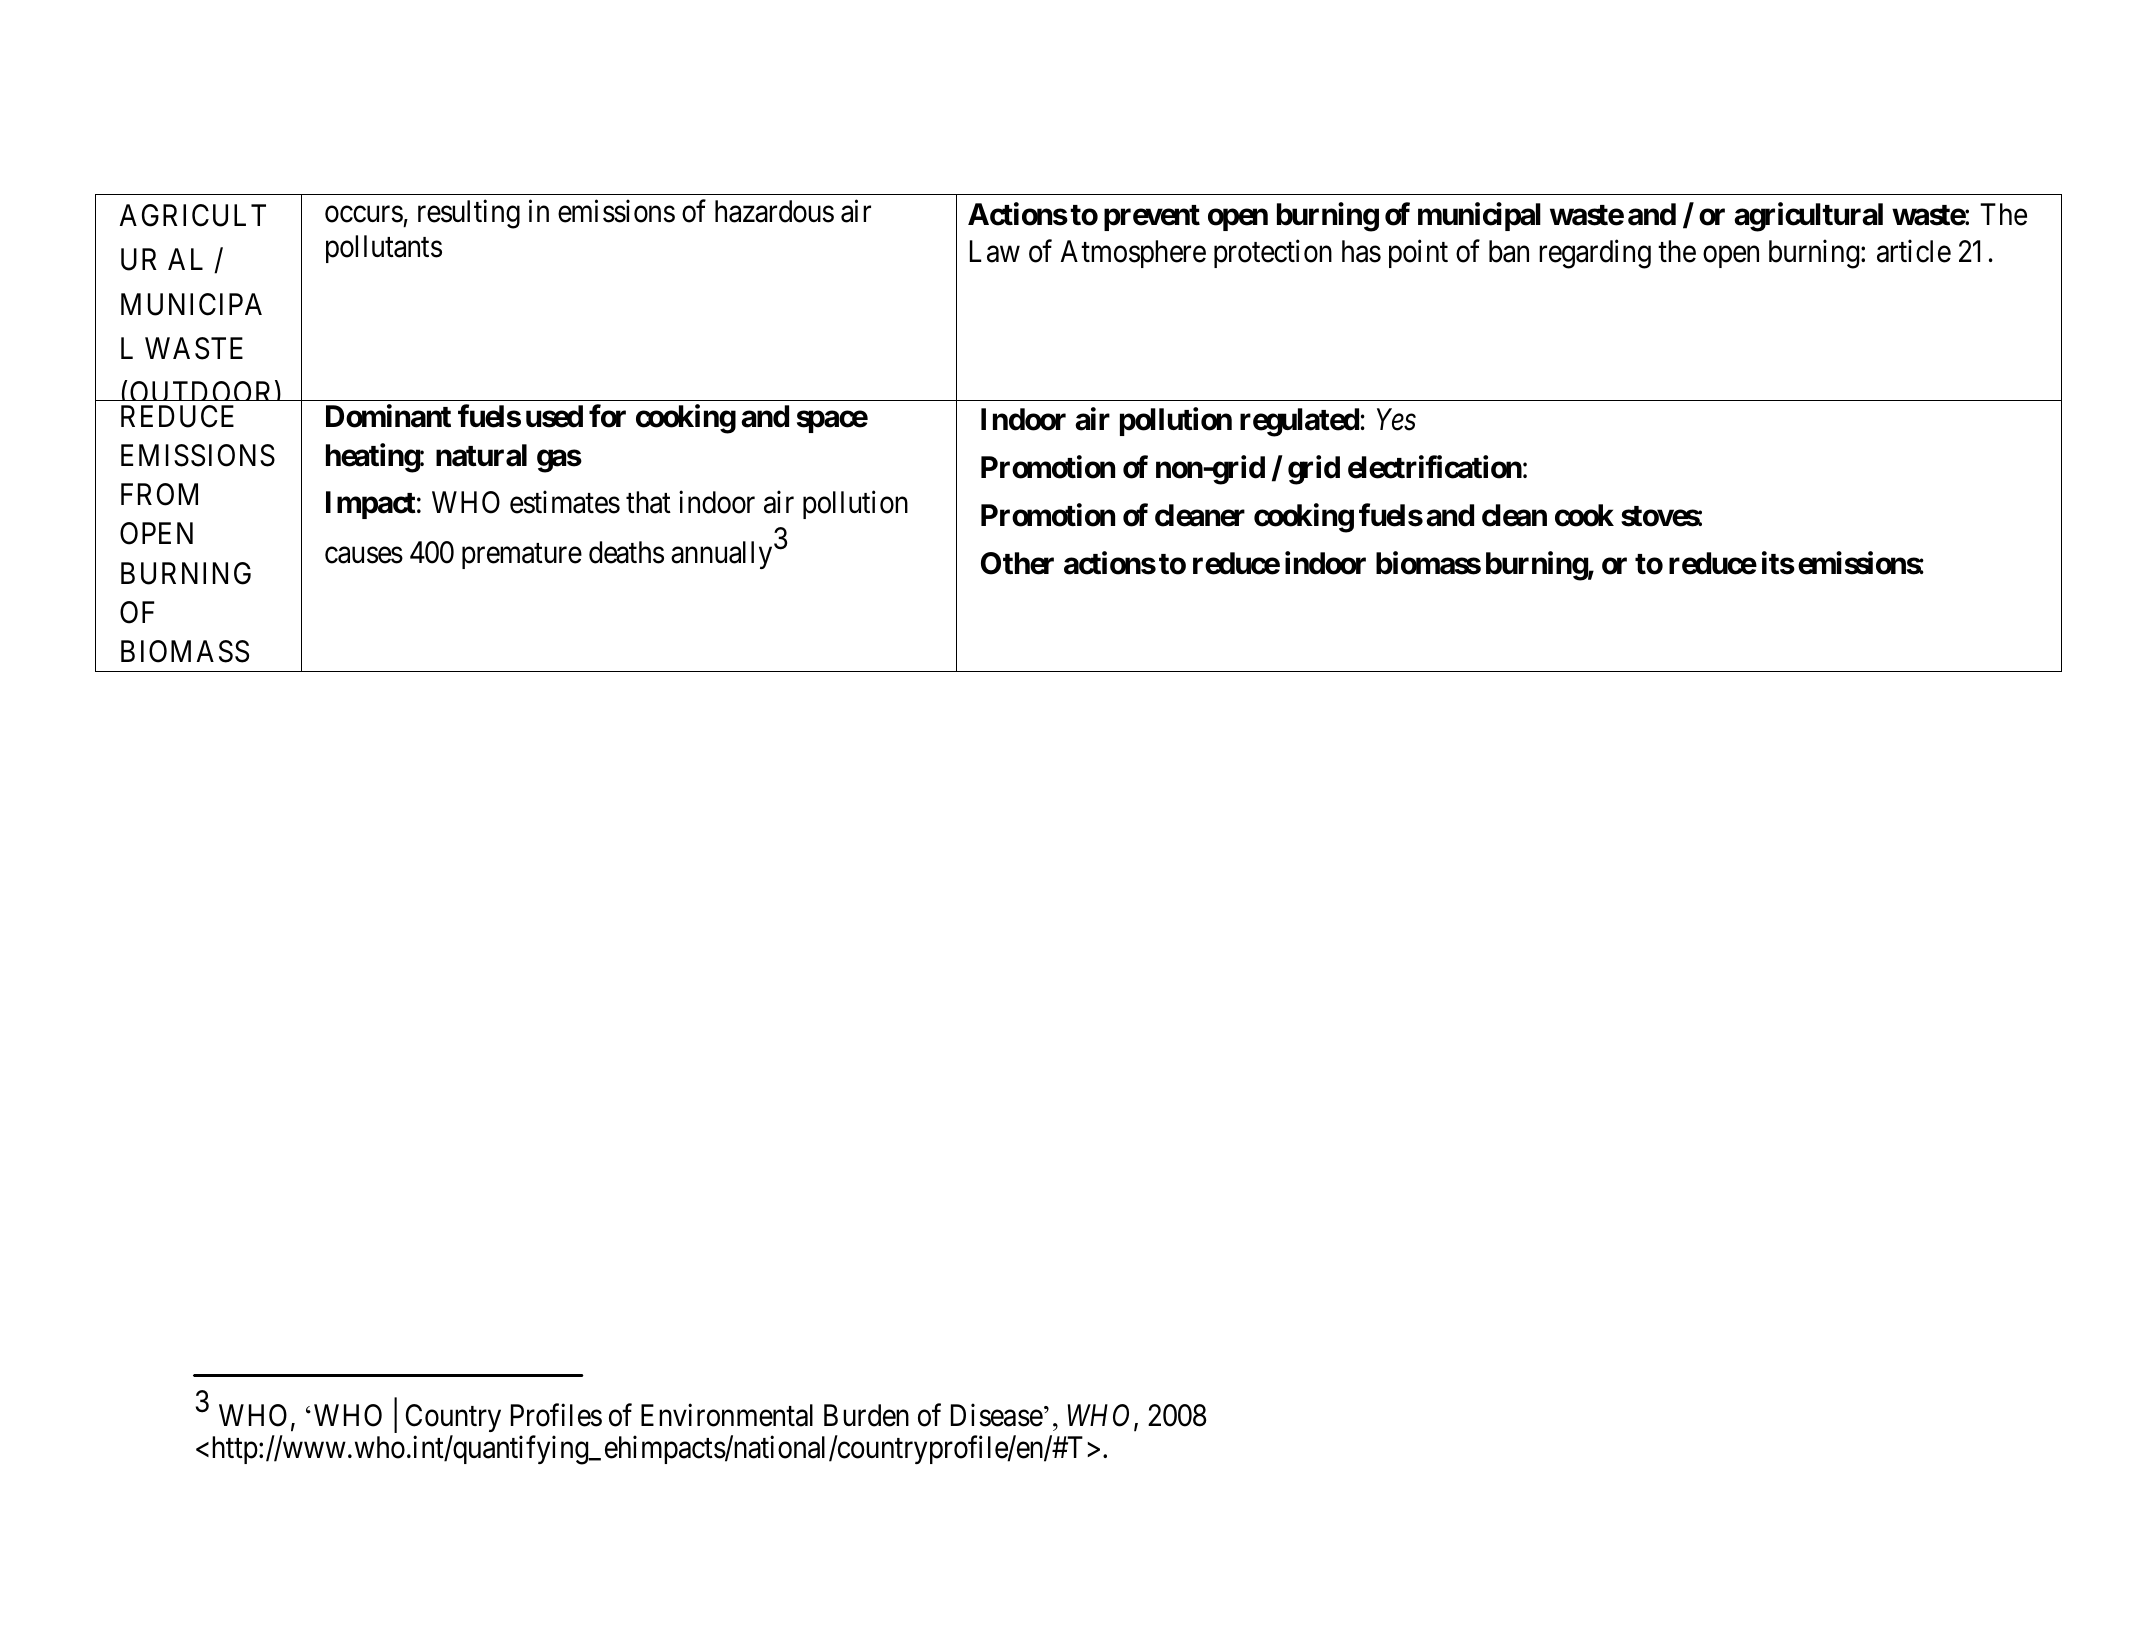 The height and width of the document is (1650, 2135). Describe the element at coordinates (1595, 254) in the document. I see `regarding` at that location.
